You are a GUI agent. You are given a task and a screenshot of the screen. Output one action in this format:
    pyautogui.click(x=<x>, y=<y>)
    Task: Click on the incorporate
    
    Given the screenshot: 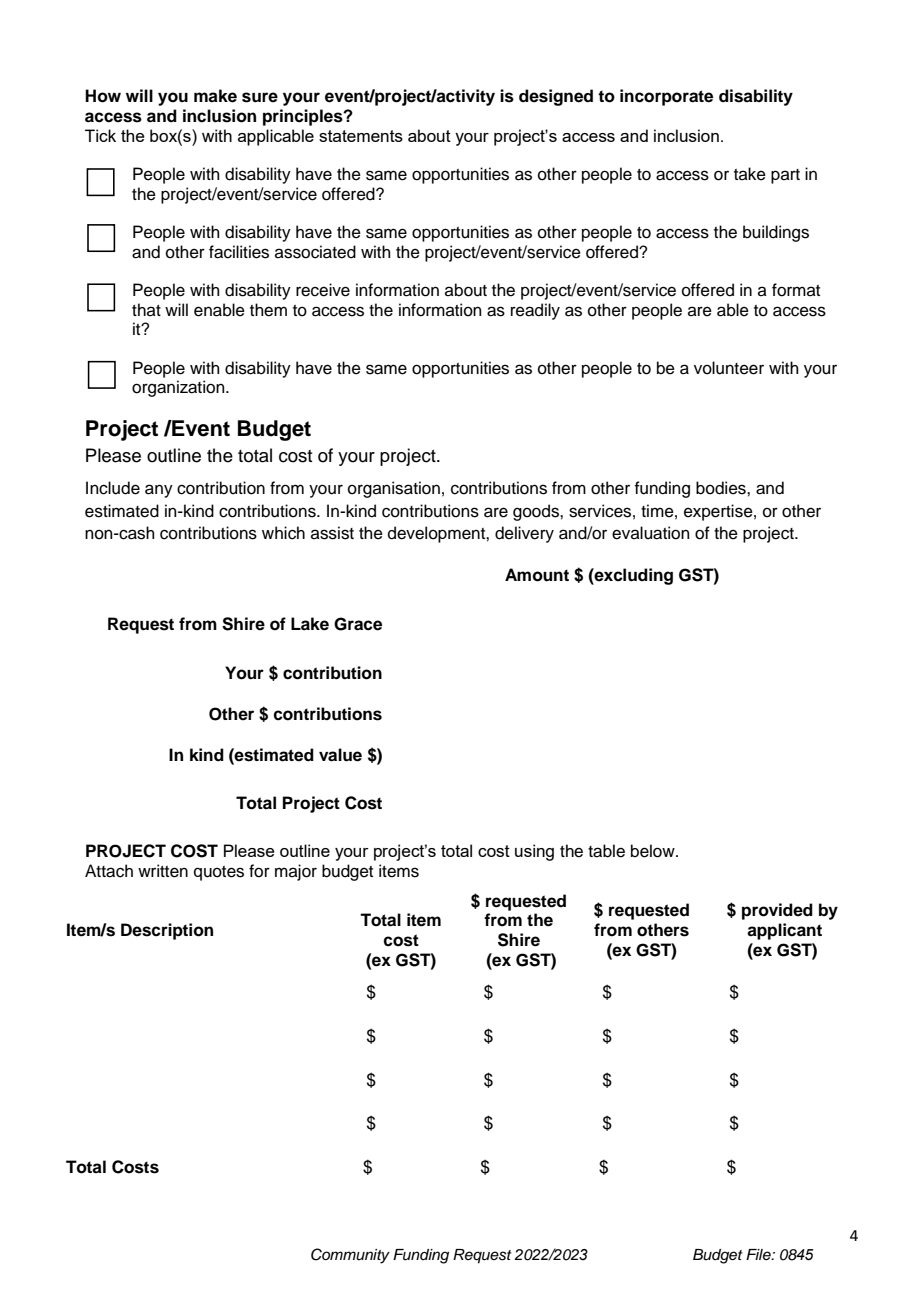 What is the action you would take?
    pyautogui.click(x=666, y=97)
